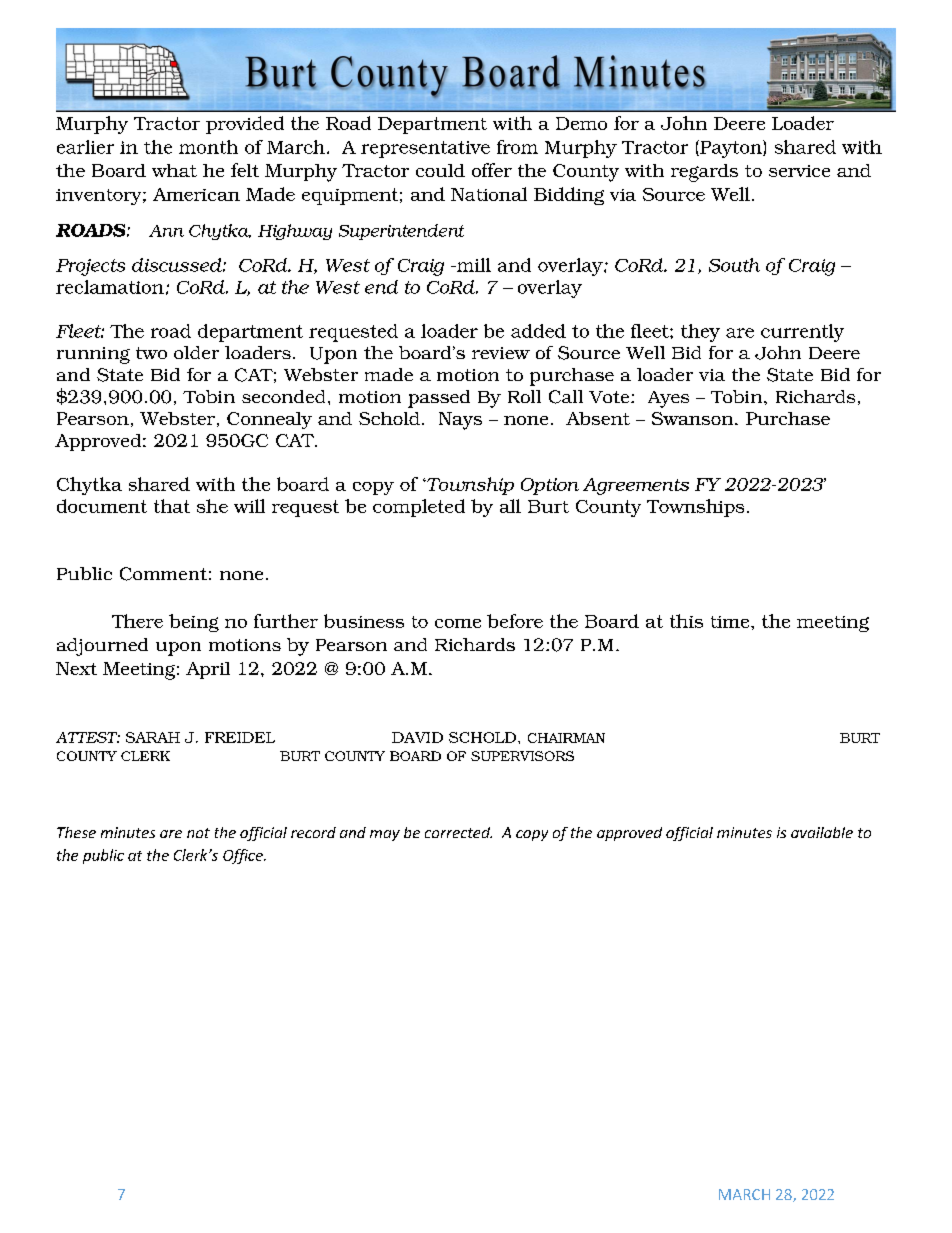 This image has width=952, height=1233. I want to click on month, so click(208, 147).
